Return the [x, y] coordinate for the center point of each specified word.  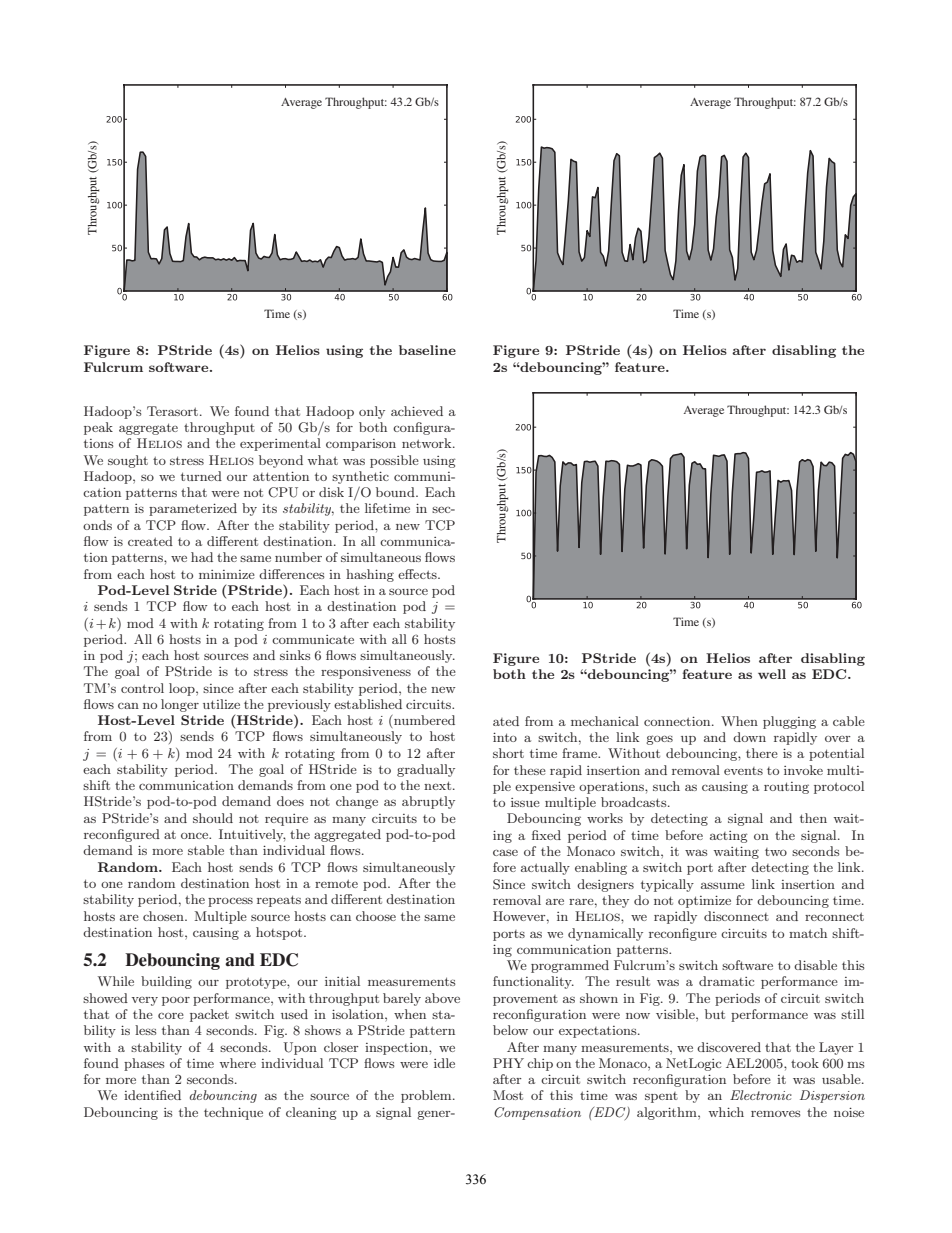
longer [180, 705]
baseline [427, 350]
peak [98, 428]
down [749, 737]
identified [152, 1095]
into [505, 737]
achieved [417, 411]
